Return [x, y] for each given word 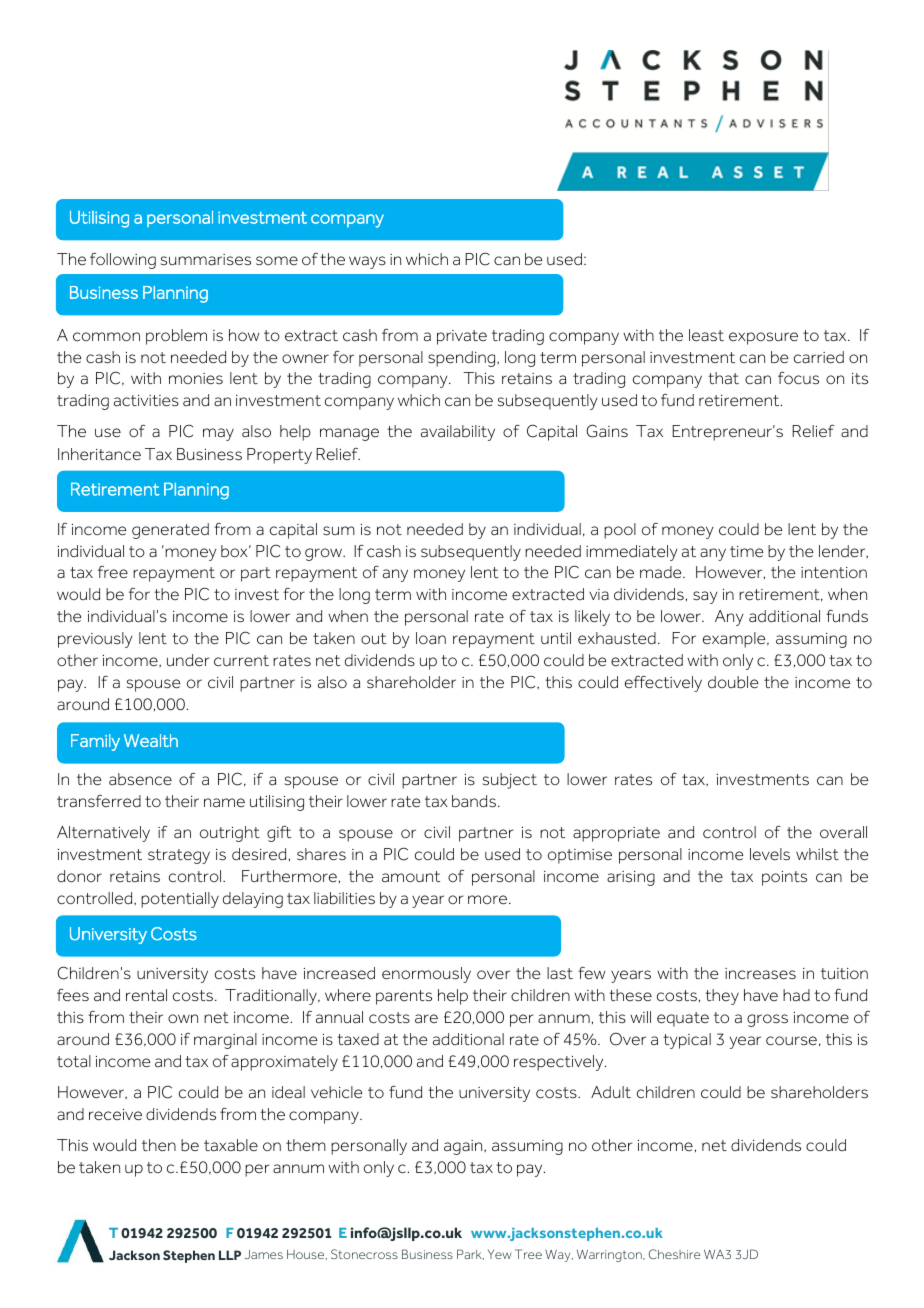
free [113, 572]
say [705, 597]
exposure [763, 338]
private [462, 337]
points [784, 878]
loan [431, 638]
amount [411, 877]
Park [470, 1254]
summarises [206, 260]
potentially [180, 900]
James [264, 1254]
